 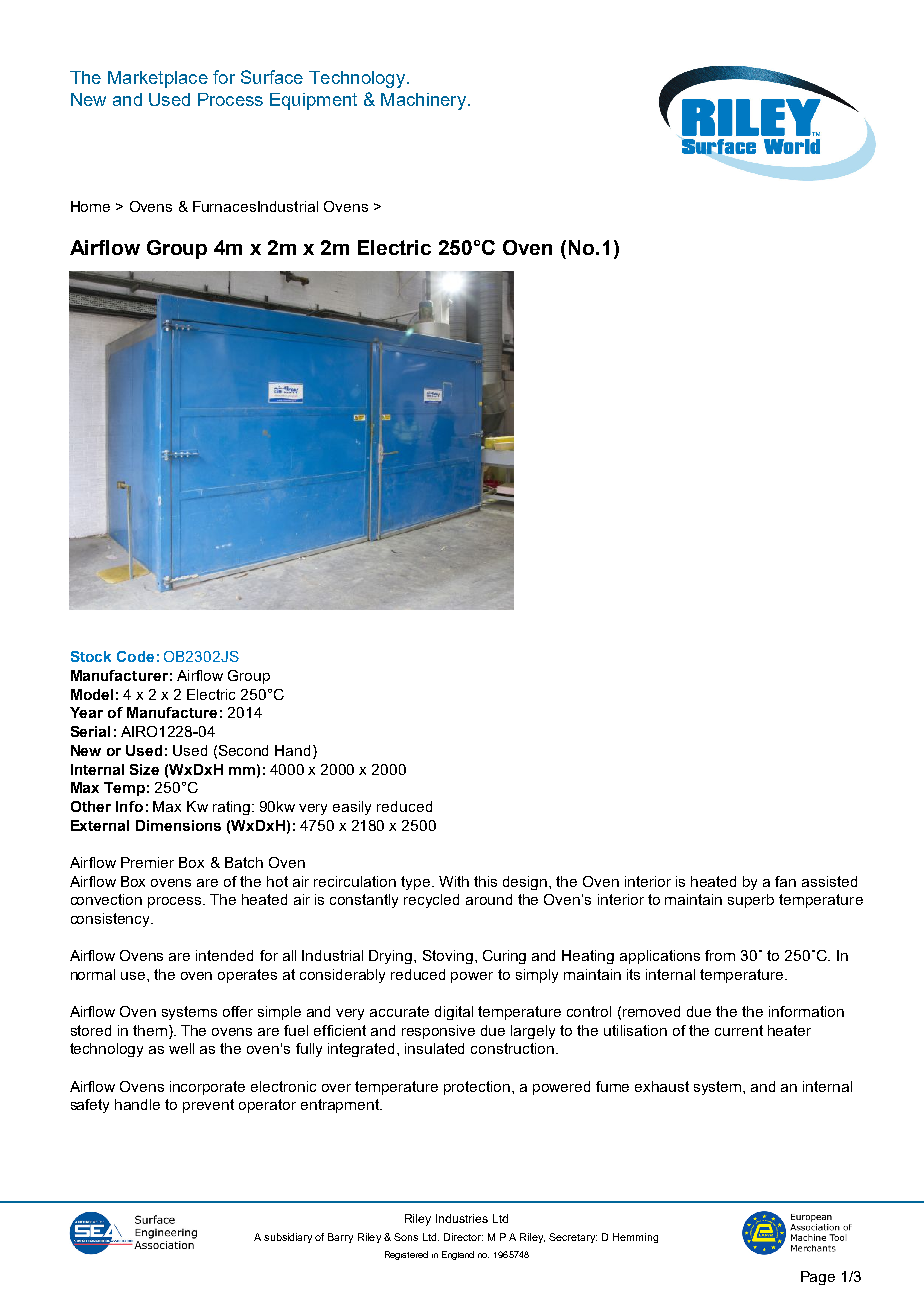 I want to click on Marketplace, so click(x=158, y=79).
